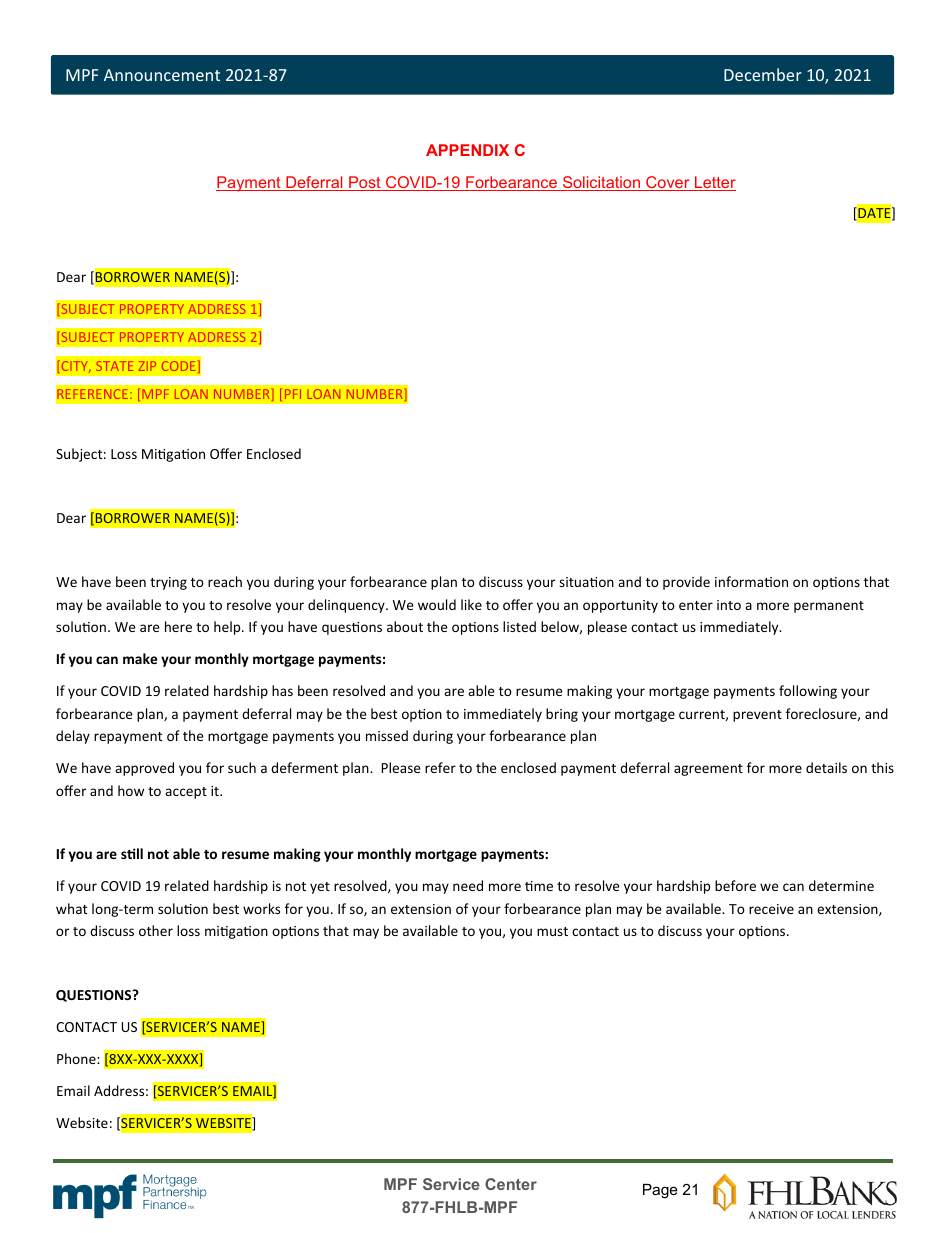 This image has width=952, height=1233. I want to click on receive, so click(771, 909).
